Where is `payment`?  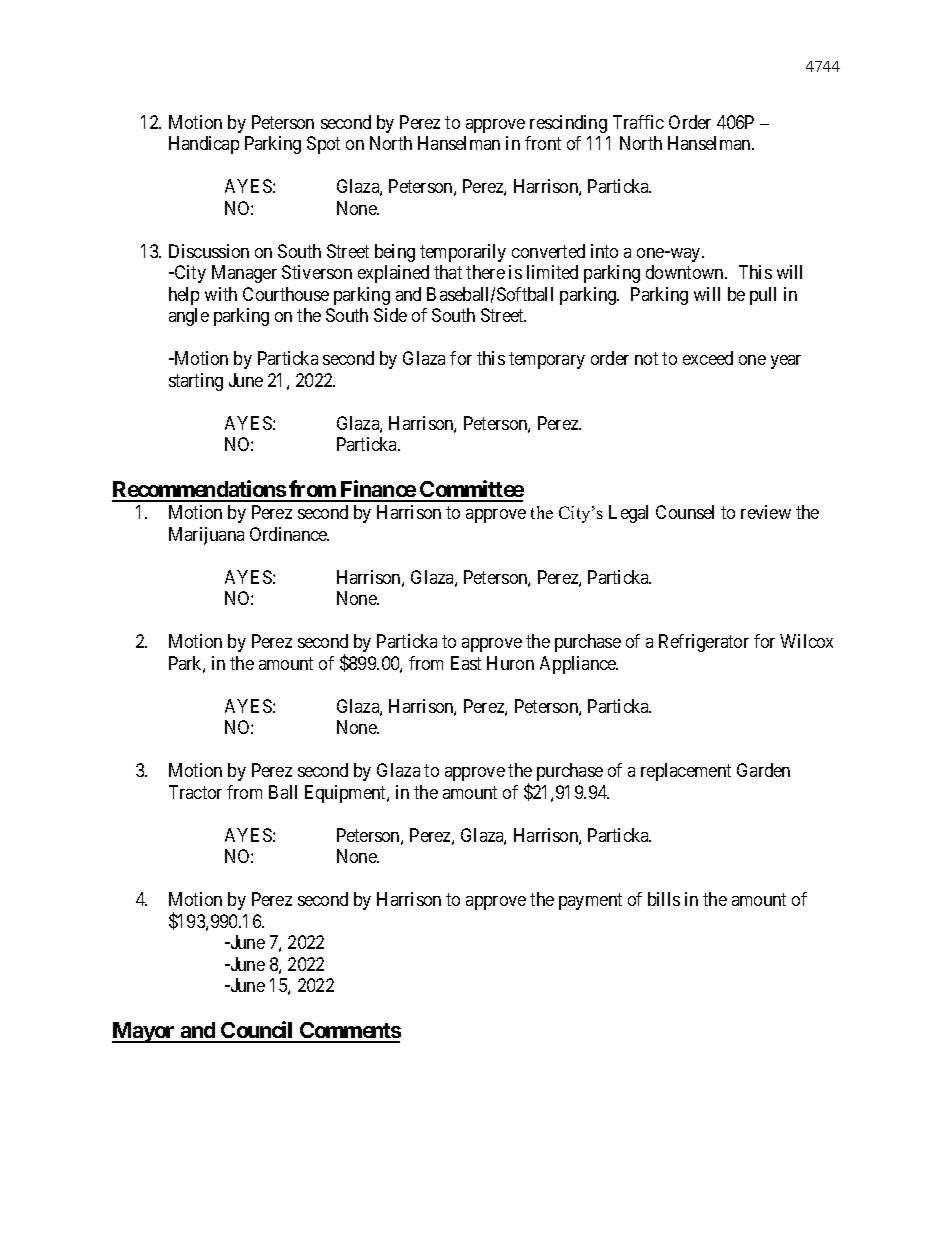 payment is located at coordinates (590, 901).
